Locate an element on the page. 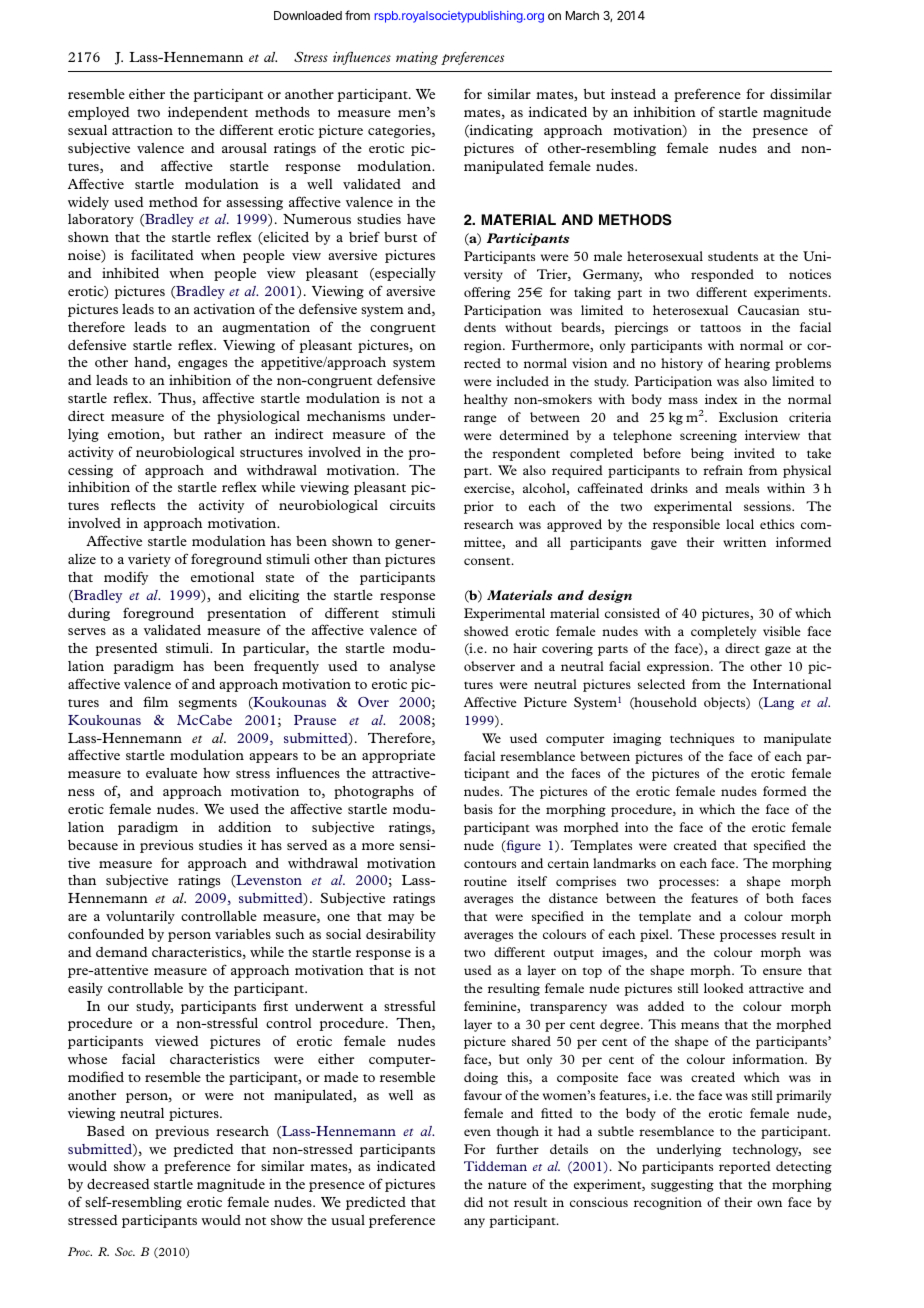  observer is located at coordinates (489, 666).
